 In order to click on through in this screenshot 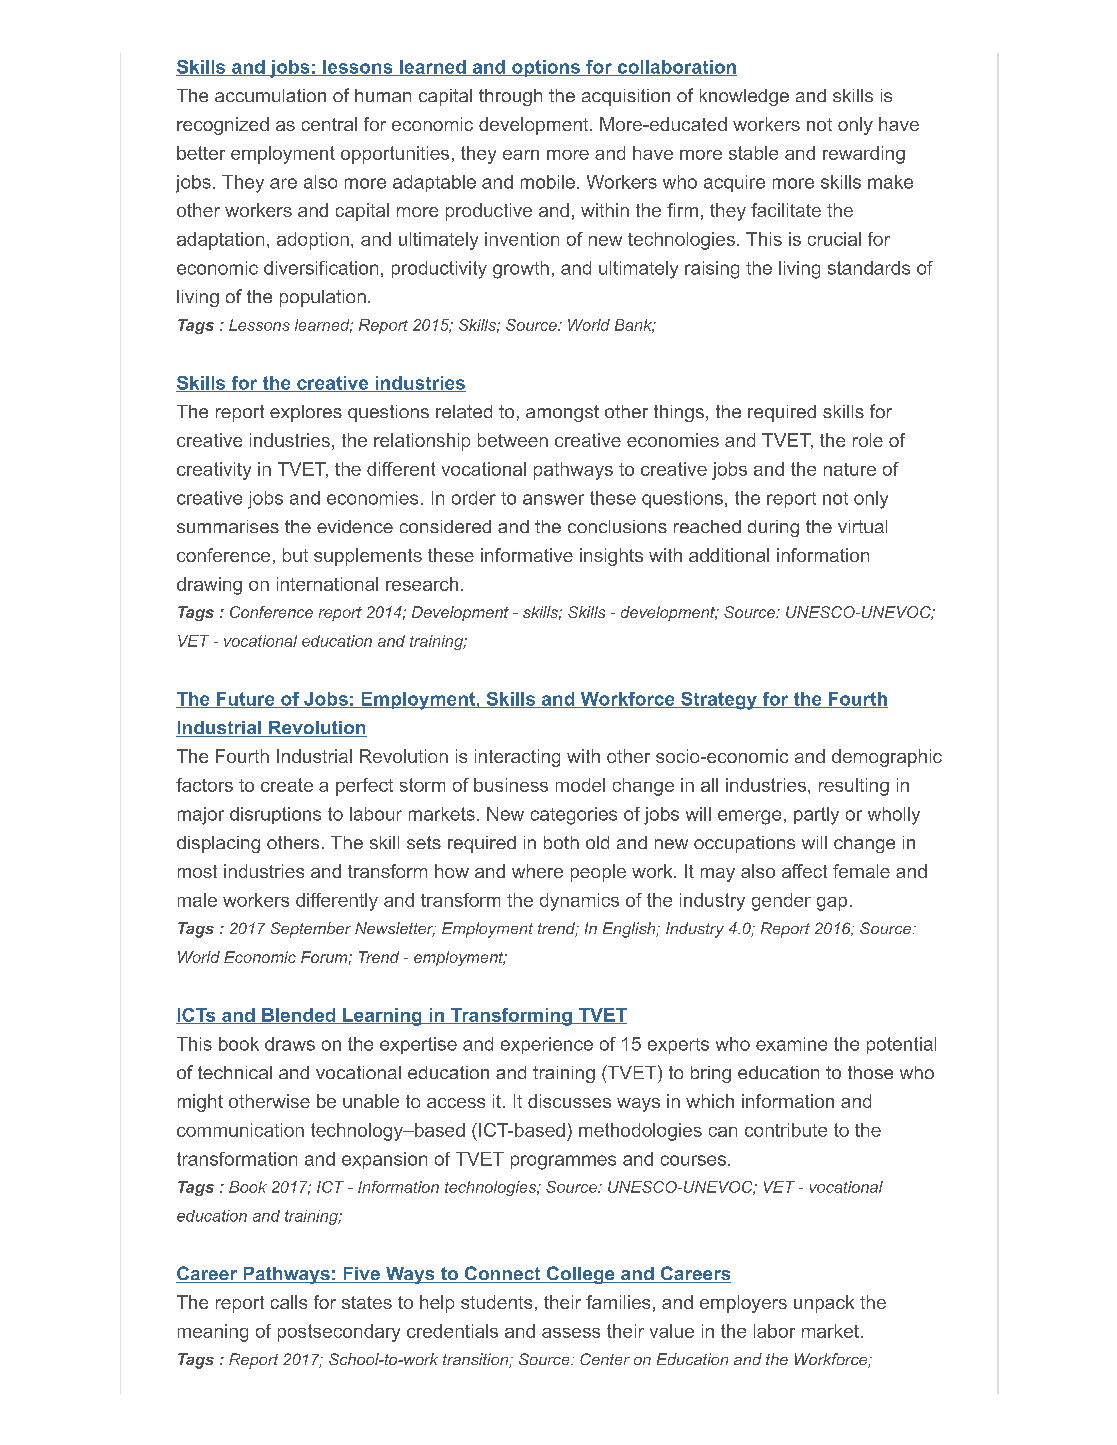, I will do `click(510, 97)`.
